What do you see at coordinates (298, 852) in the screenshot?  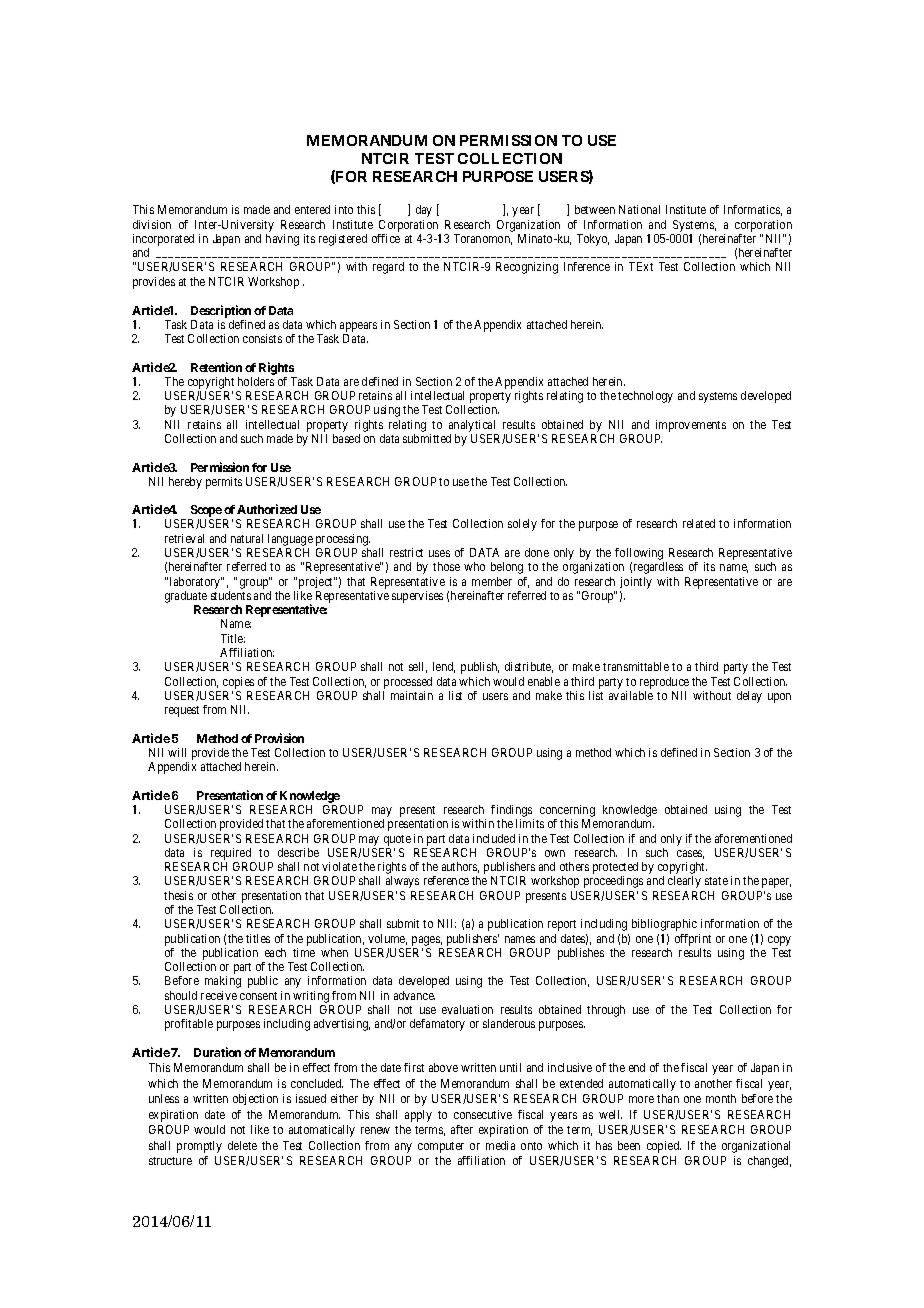 I see `describe` at bounding box center [298, 852].
